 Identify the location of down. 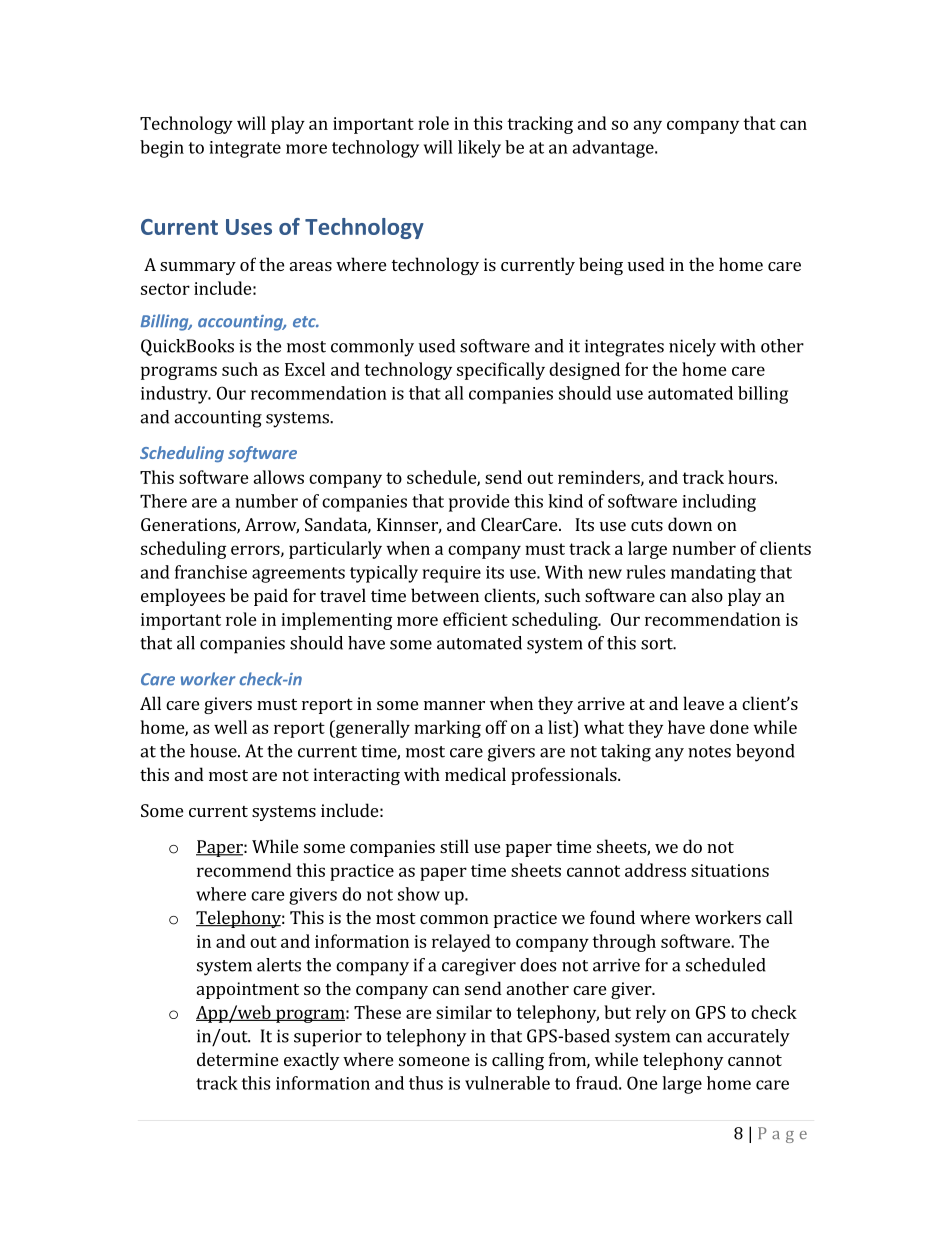
(690, 524).
